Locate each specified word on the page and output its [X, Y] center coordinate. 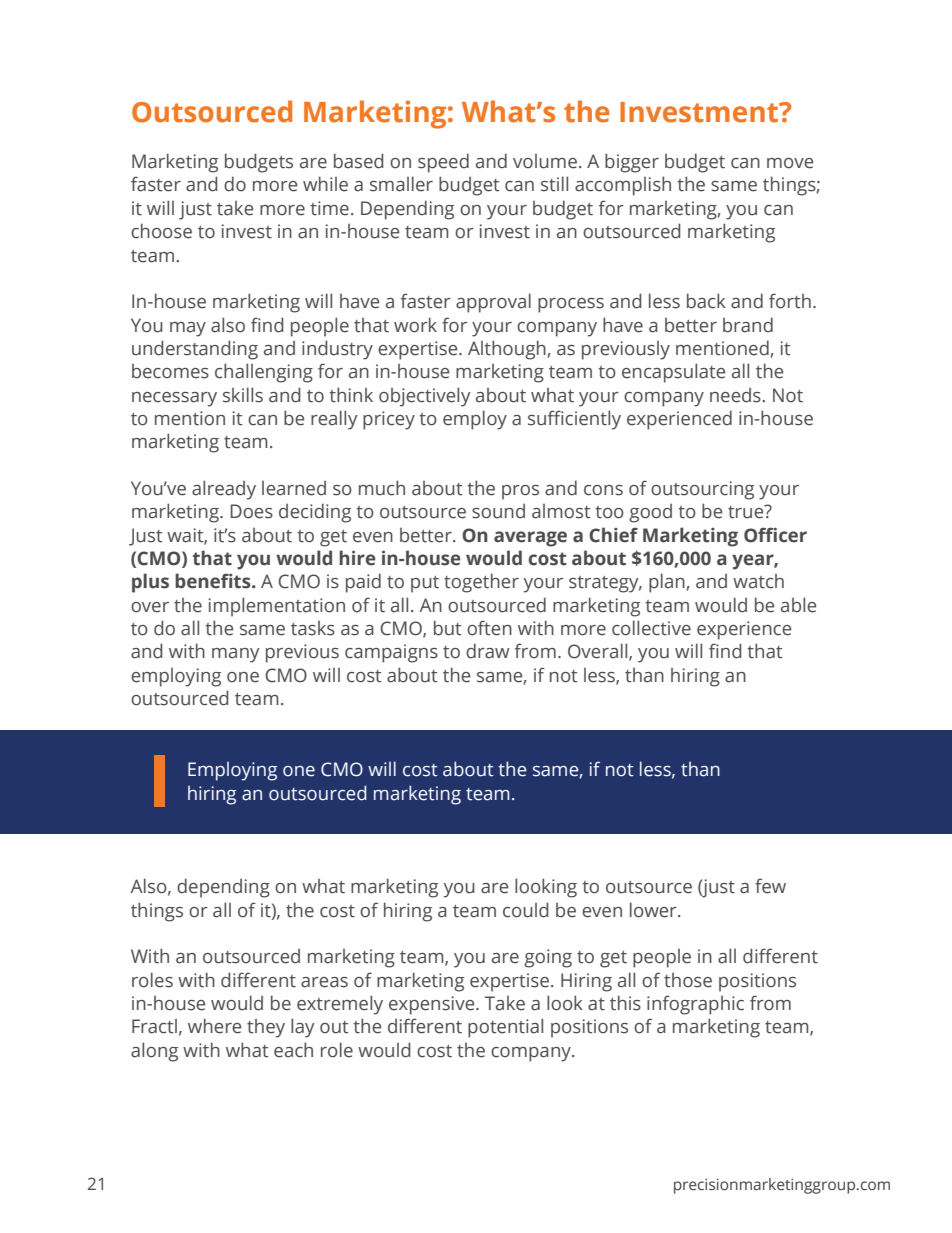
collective [651, 628]
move [790, 163]
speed [443, 163]
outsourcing [702, 490]
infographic [695, 1005]
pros [520, 492]
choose [161, 231]
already [224, 490]
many [236, 655]
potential [505, 1028]
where [214, 1026]
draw [487, 651]
